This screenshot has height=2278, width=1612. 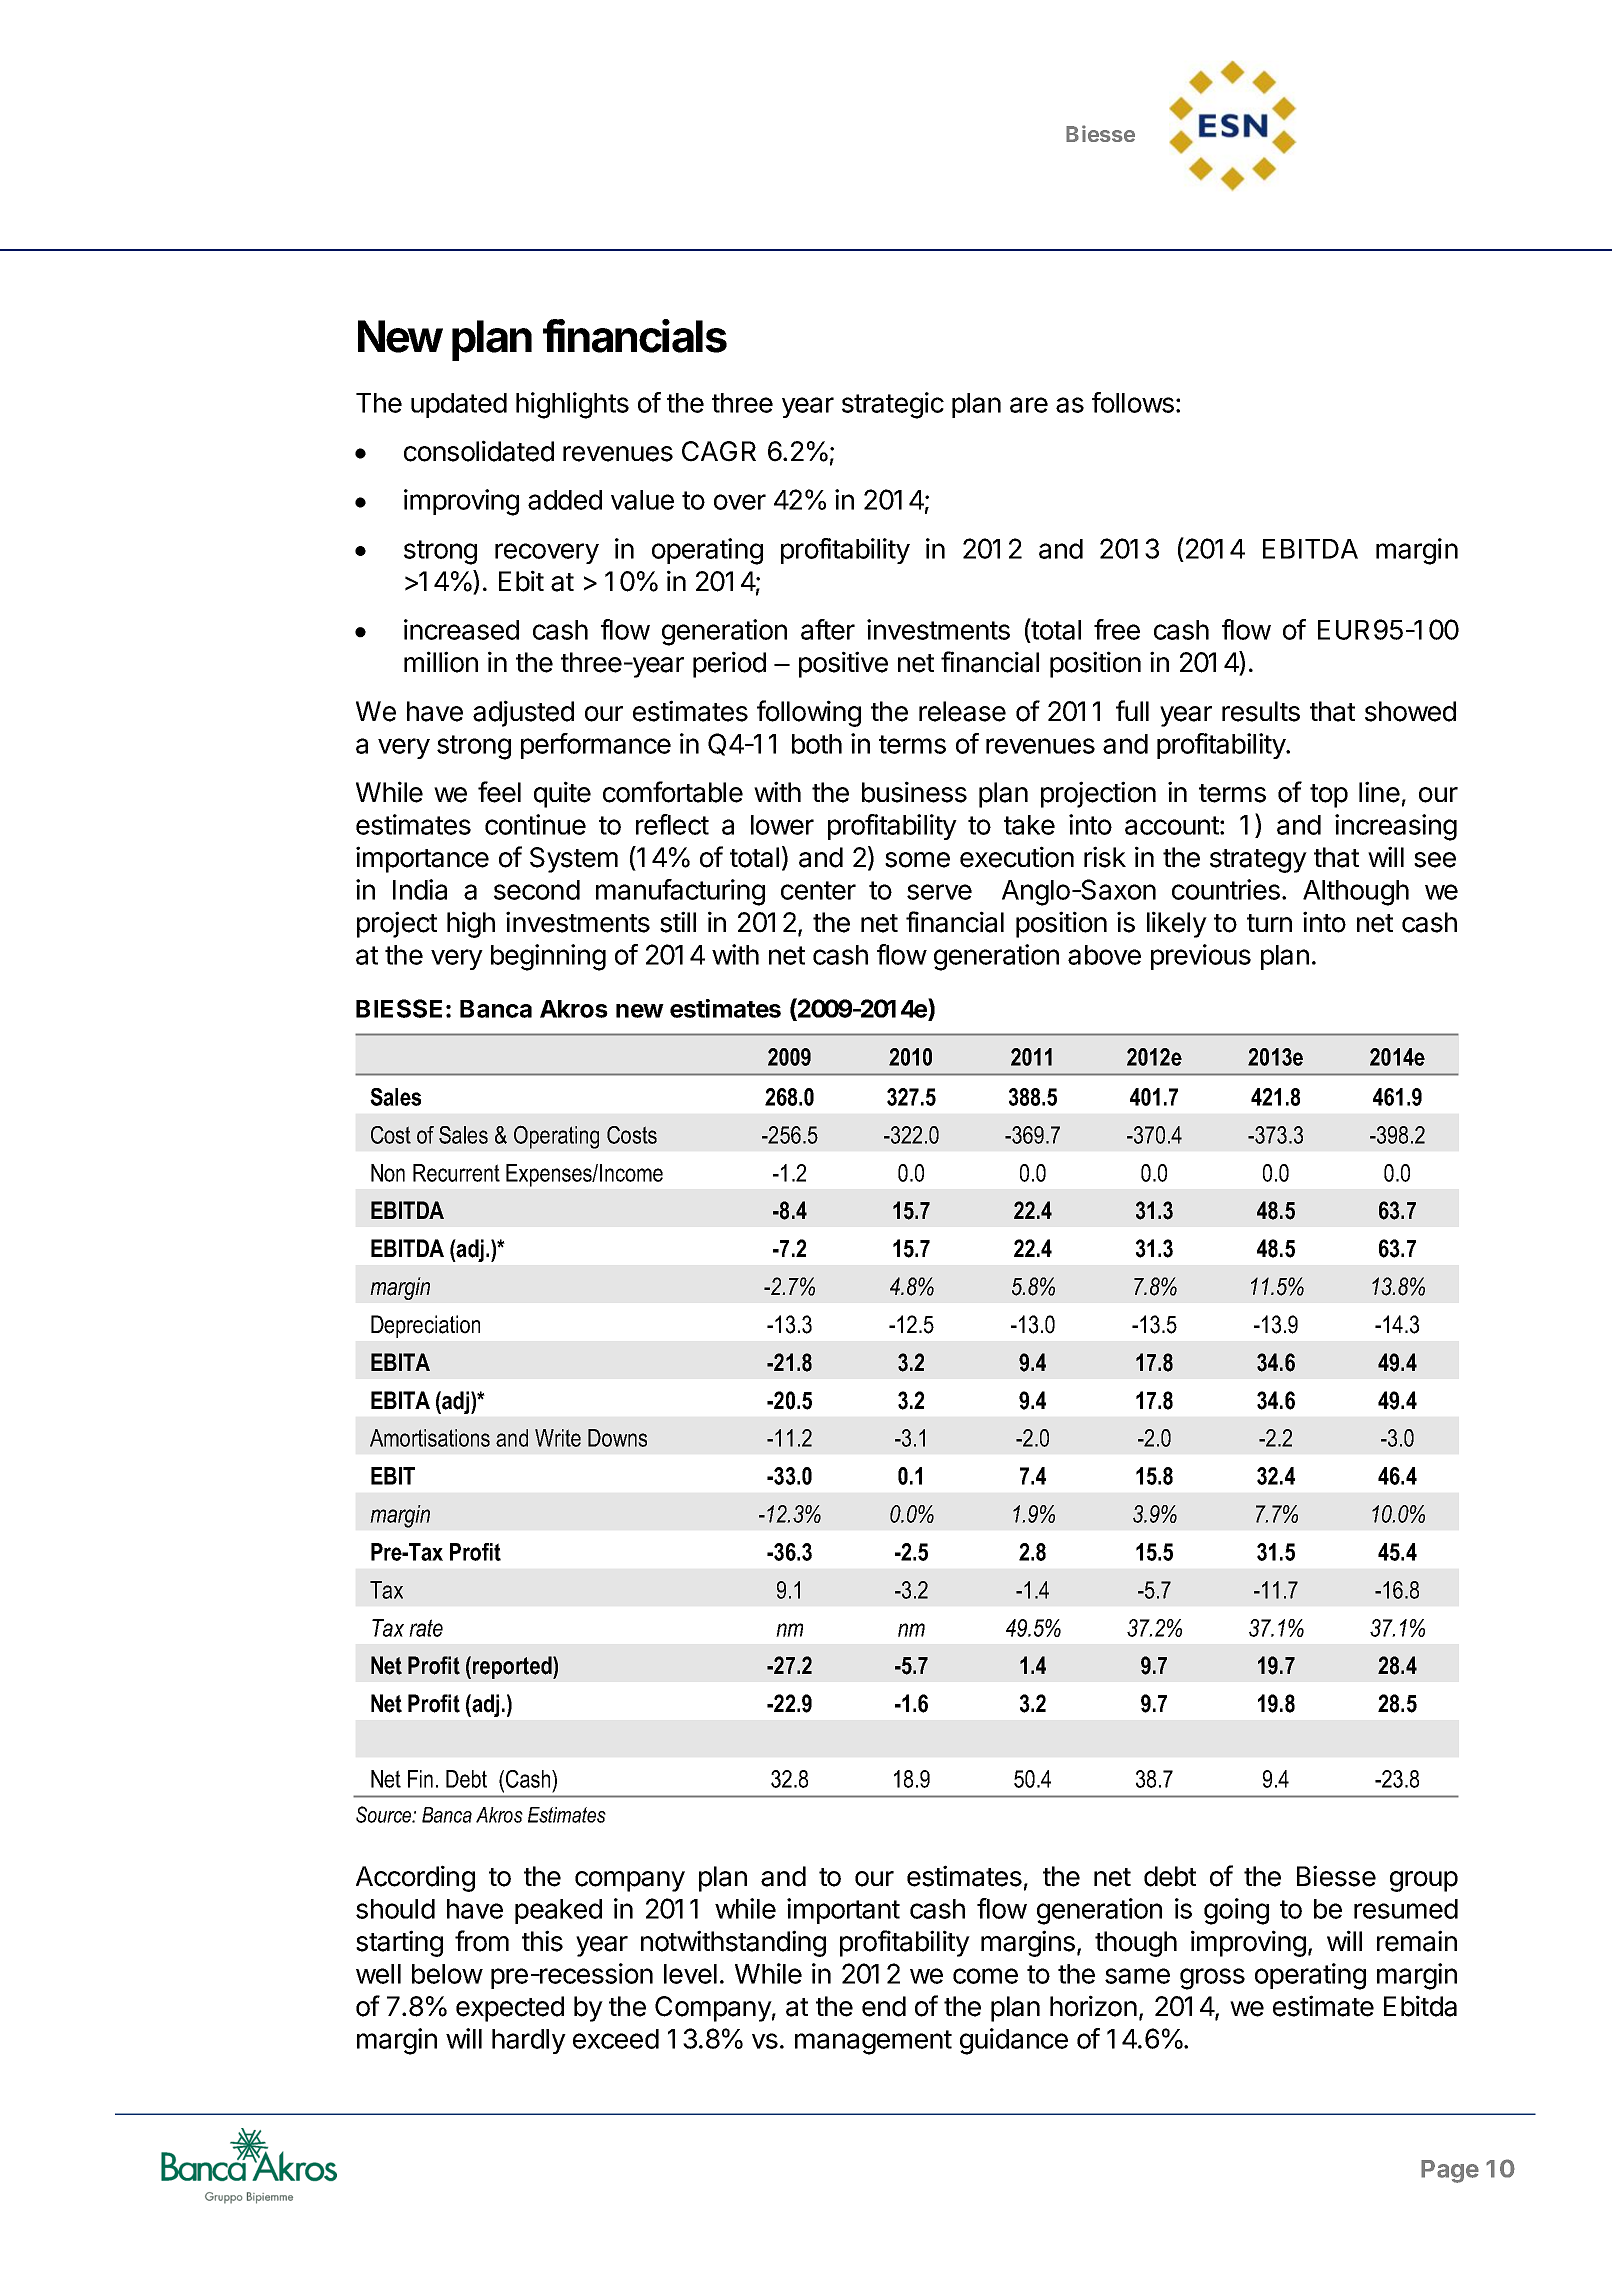 What do you see at coordinates (548, 957) in the screenshot?
I see `beginning` at bounding box center [548, 957].
